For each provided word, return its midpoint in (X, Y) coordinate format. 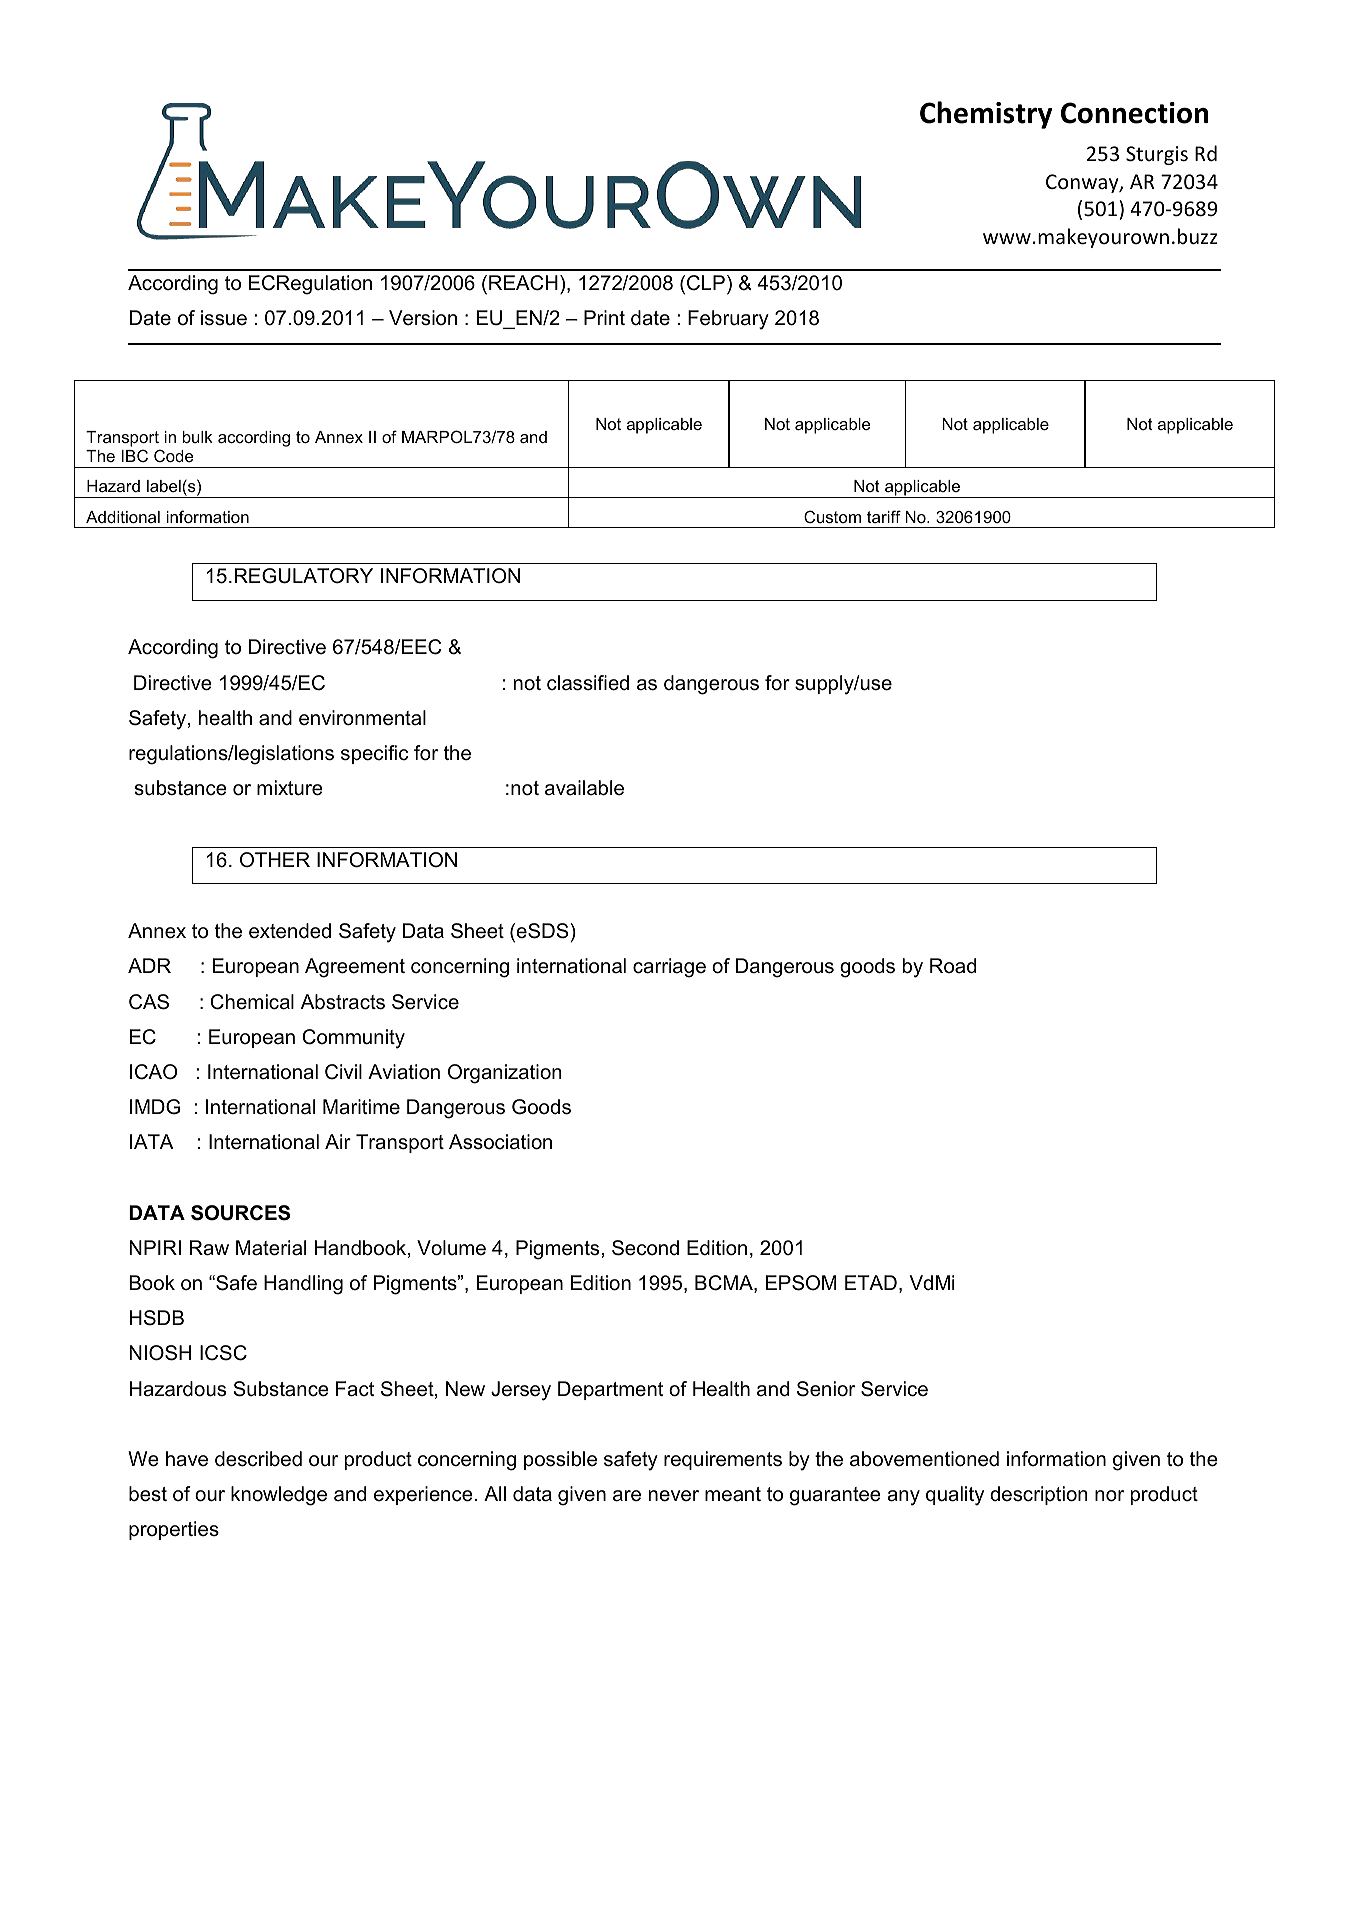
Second (645, 1248)
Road (953, 966)
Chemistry (986, 115)
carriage (669, 968)
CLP (706, 283)
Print (604, 317)
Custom (832, 516)
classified (588, 683)
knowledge (279, 1496)
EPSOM (801, 1283)
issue (224, 318)
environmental (362, 718)
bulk (198, 437)
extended (290, 931)
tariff (884, 516)
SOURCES (240, 1213)
